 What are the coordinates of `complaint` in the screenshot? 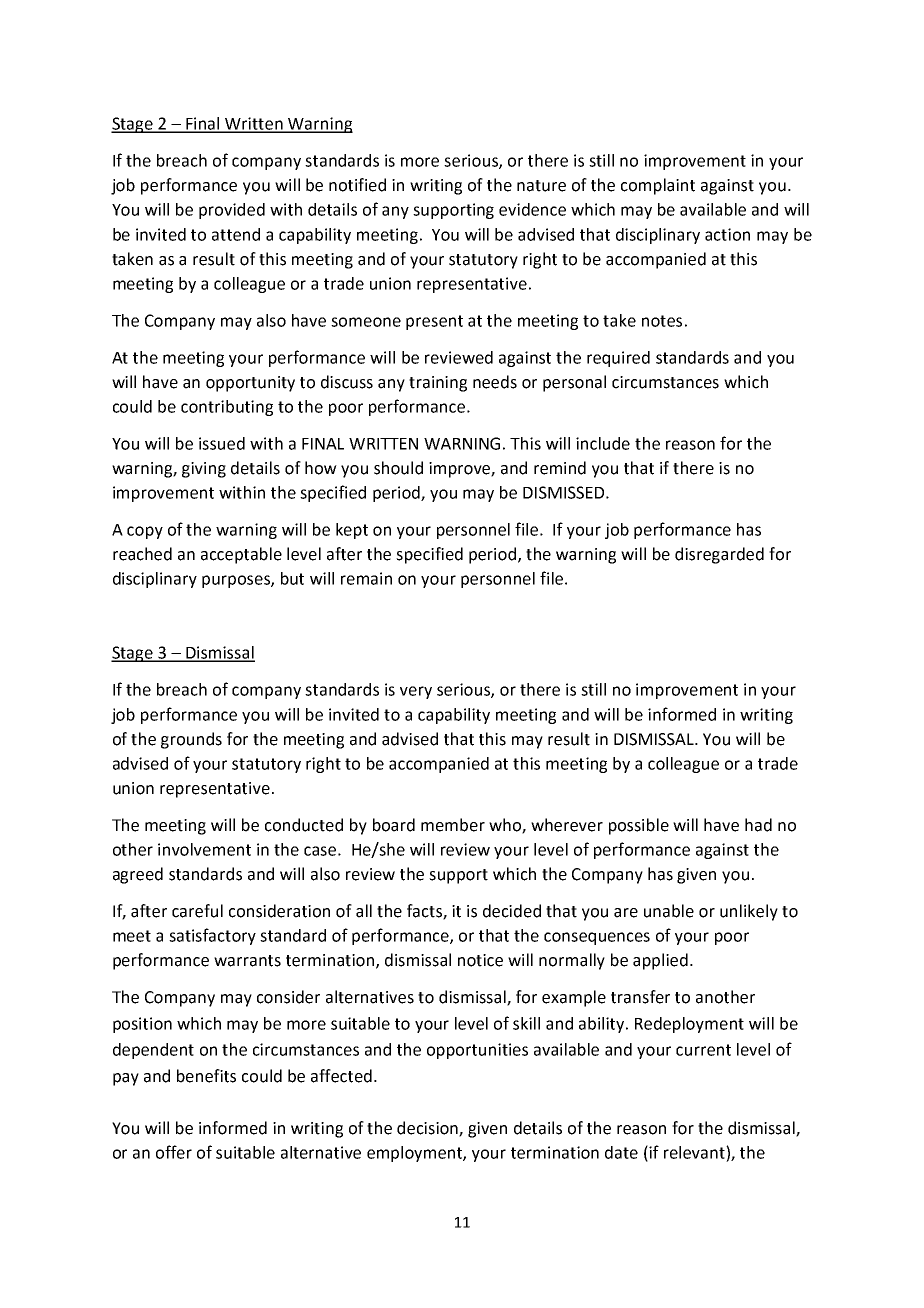 It's located at (658, 186).
